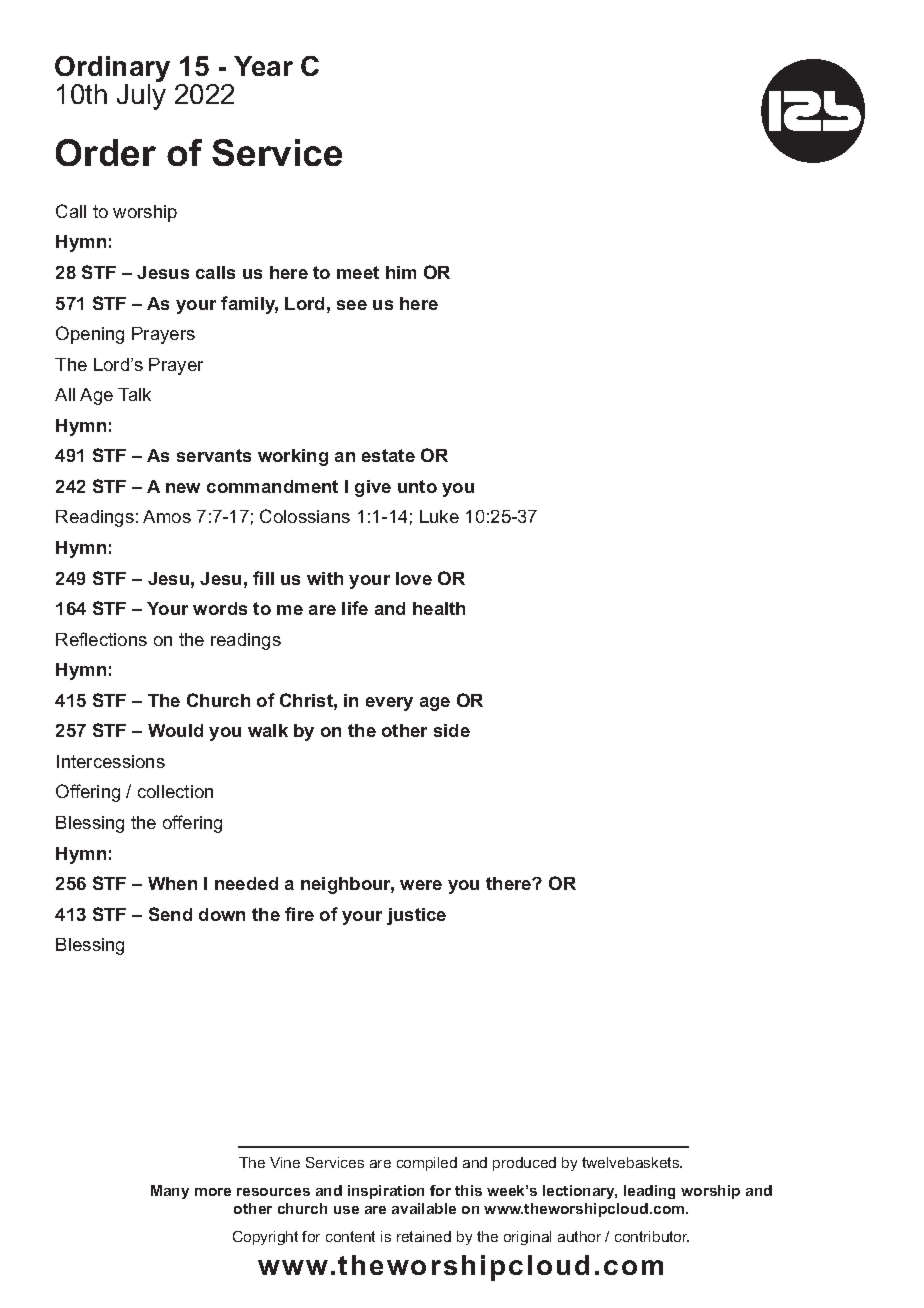 Image resolution: width=924 pixels, height=1308 pixels. I want to click on him, so click(401, 272).
